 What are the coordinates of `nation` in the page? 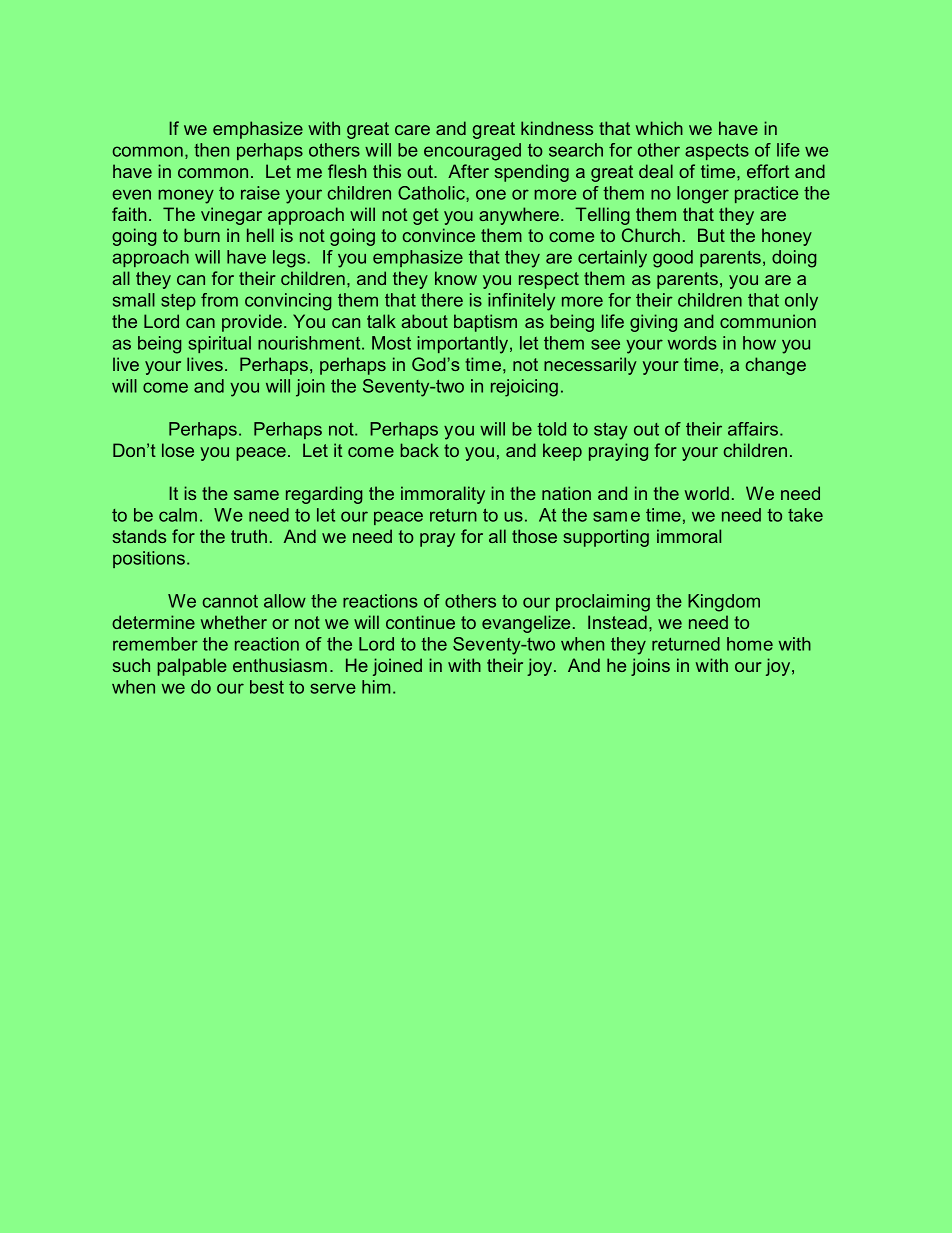 It's located at (566, 493).
